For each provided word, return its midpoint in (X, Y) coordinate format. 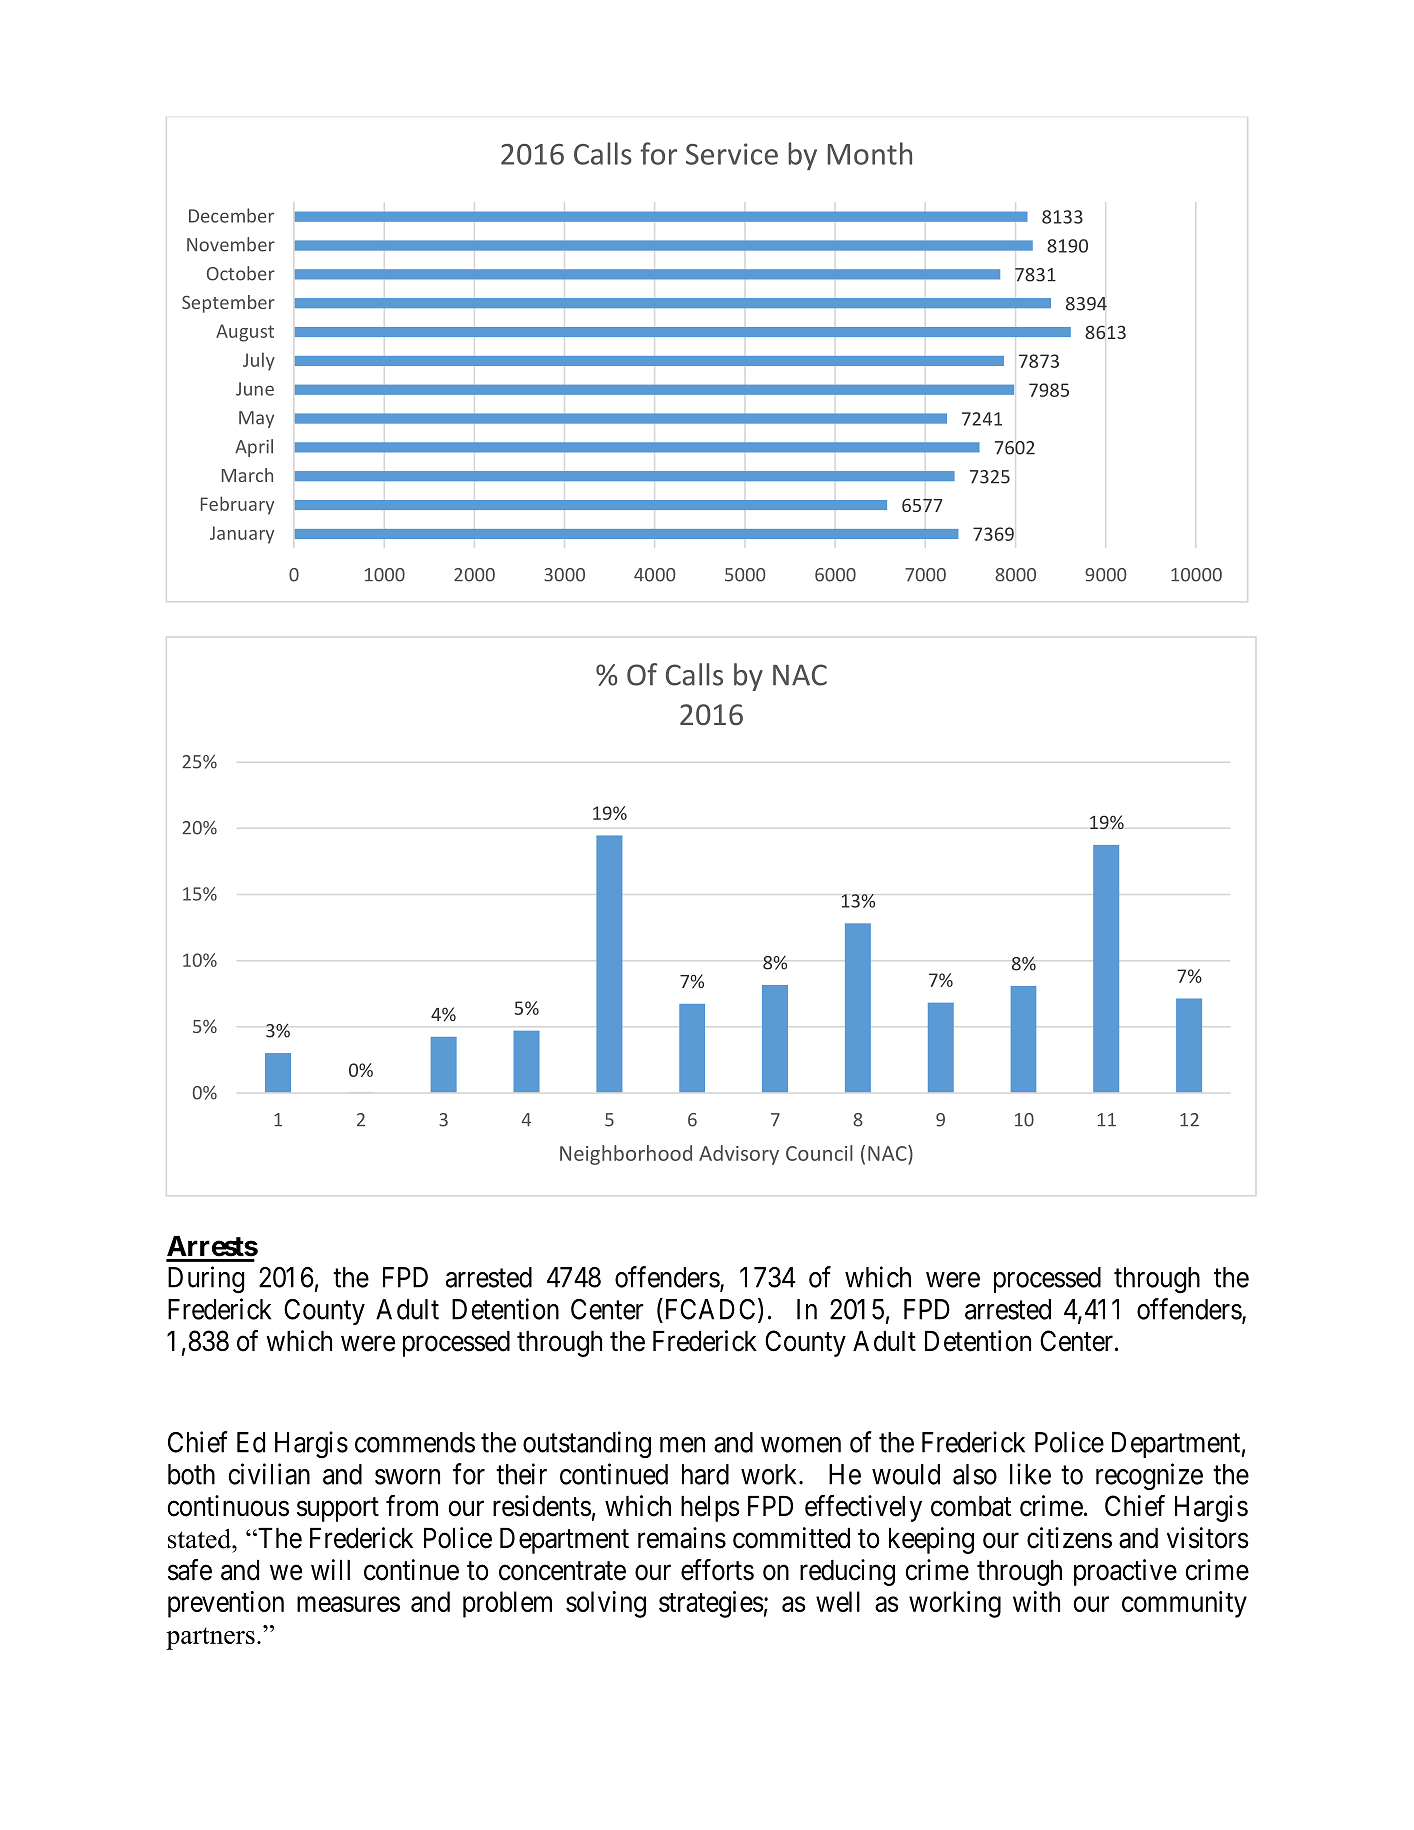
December (231, 215)
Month (870, 153)
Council (819, 1153)
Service (732, 154)
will (330, 1569)
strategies (711, 1604)
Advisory (739, 1155)
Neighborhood (626, 1155)
